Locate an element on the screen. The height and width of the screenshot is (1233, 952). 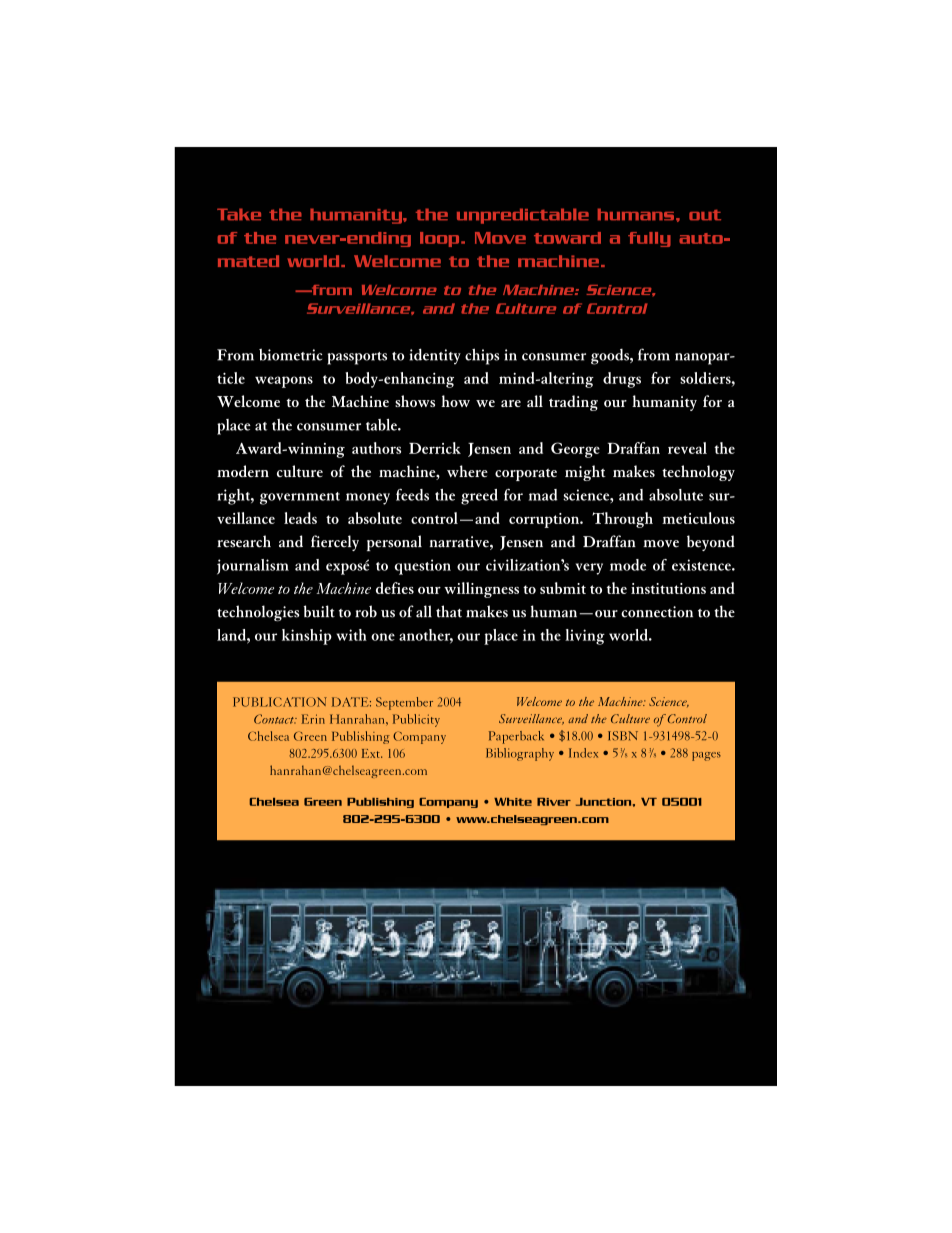
Through is located at coordinates (622, 520).
